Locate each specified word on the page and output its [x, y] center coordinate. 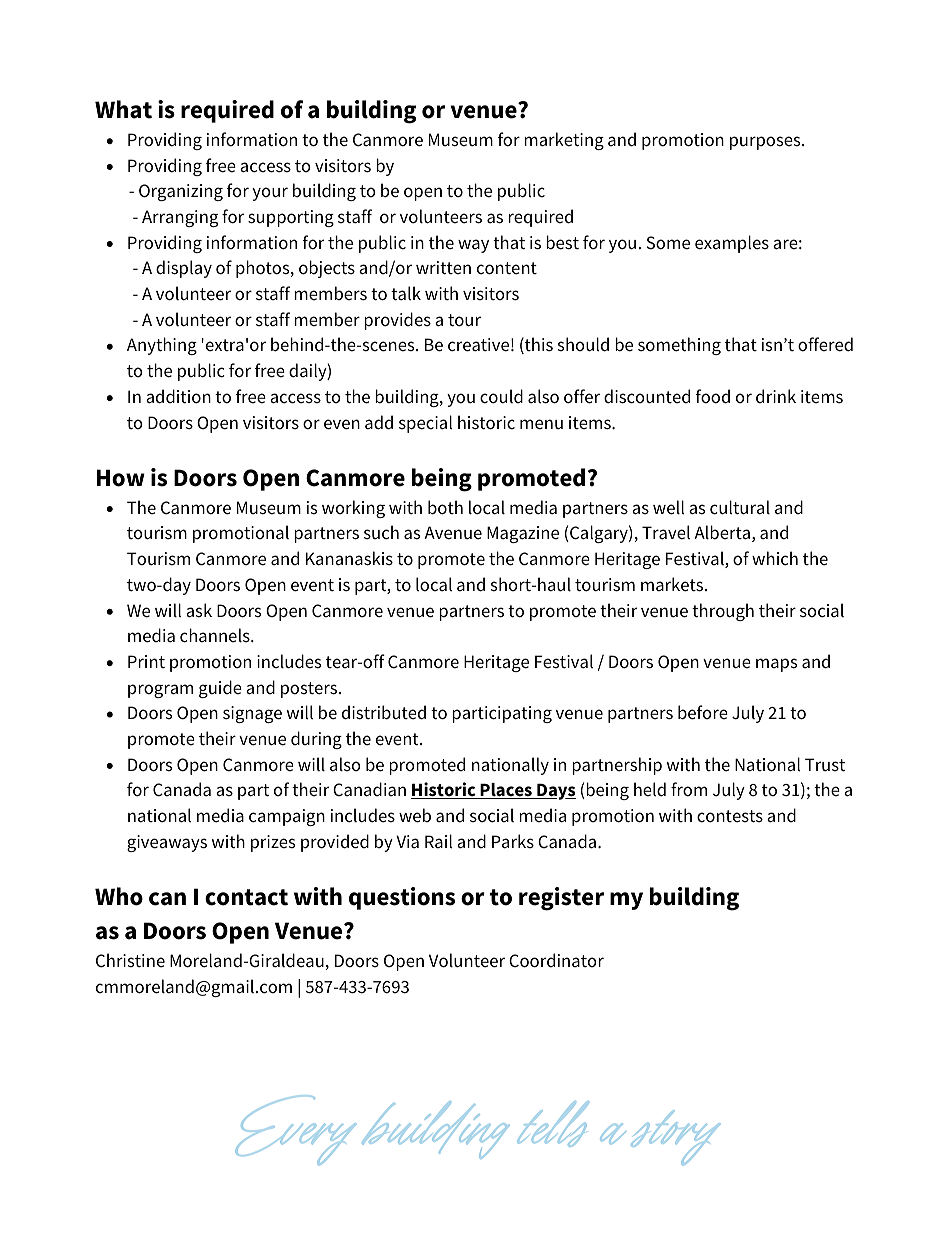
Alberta [722, 532]
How [121, 478]
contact [246, 897]
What [123, 109]
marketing [564, 141]
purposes [766, 143]
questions [402, 898]
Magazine [523, 534]
